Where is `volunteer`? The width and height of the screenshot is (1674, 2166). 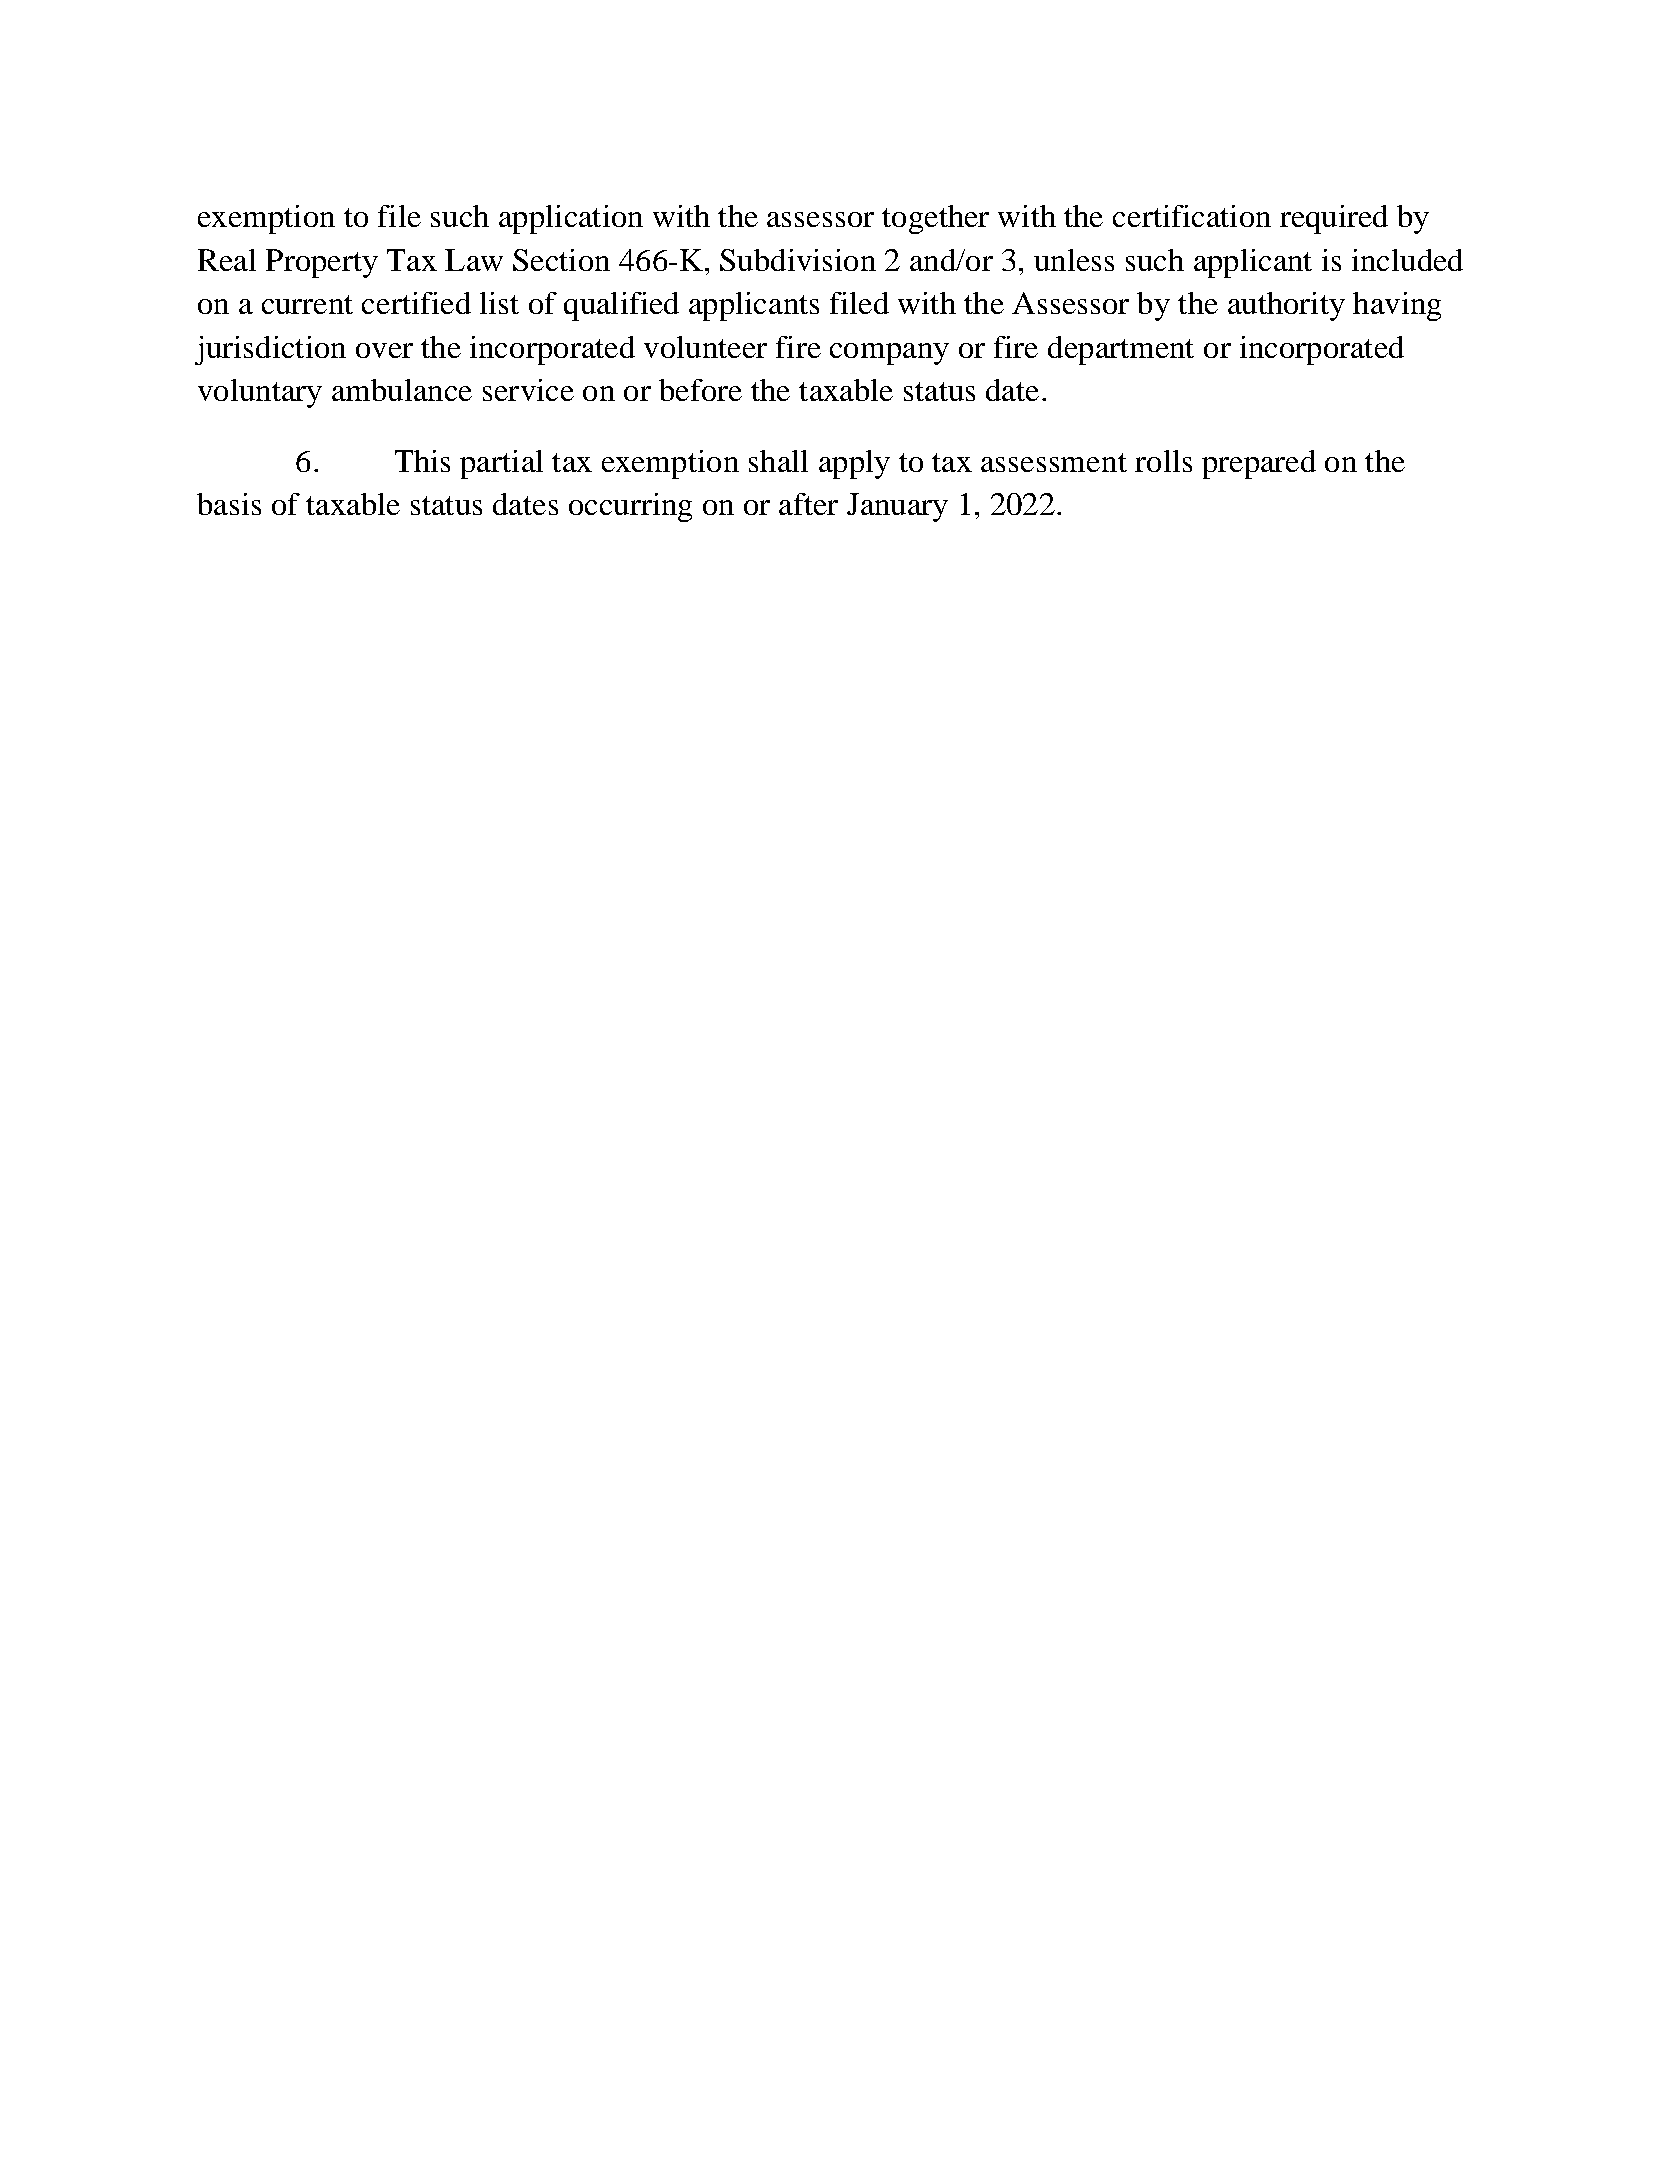
volunteer is located at coordinates (705, 347).
